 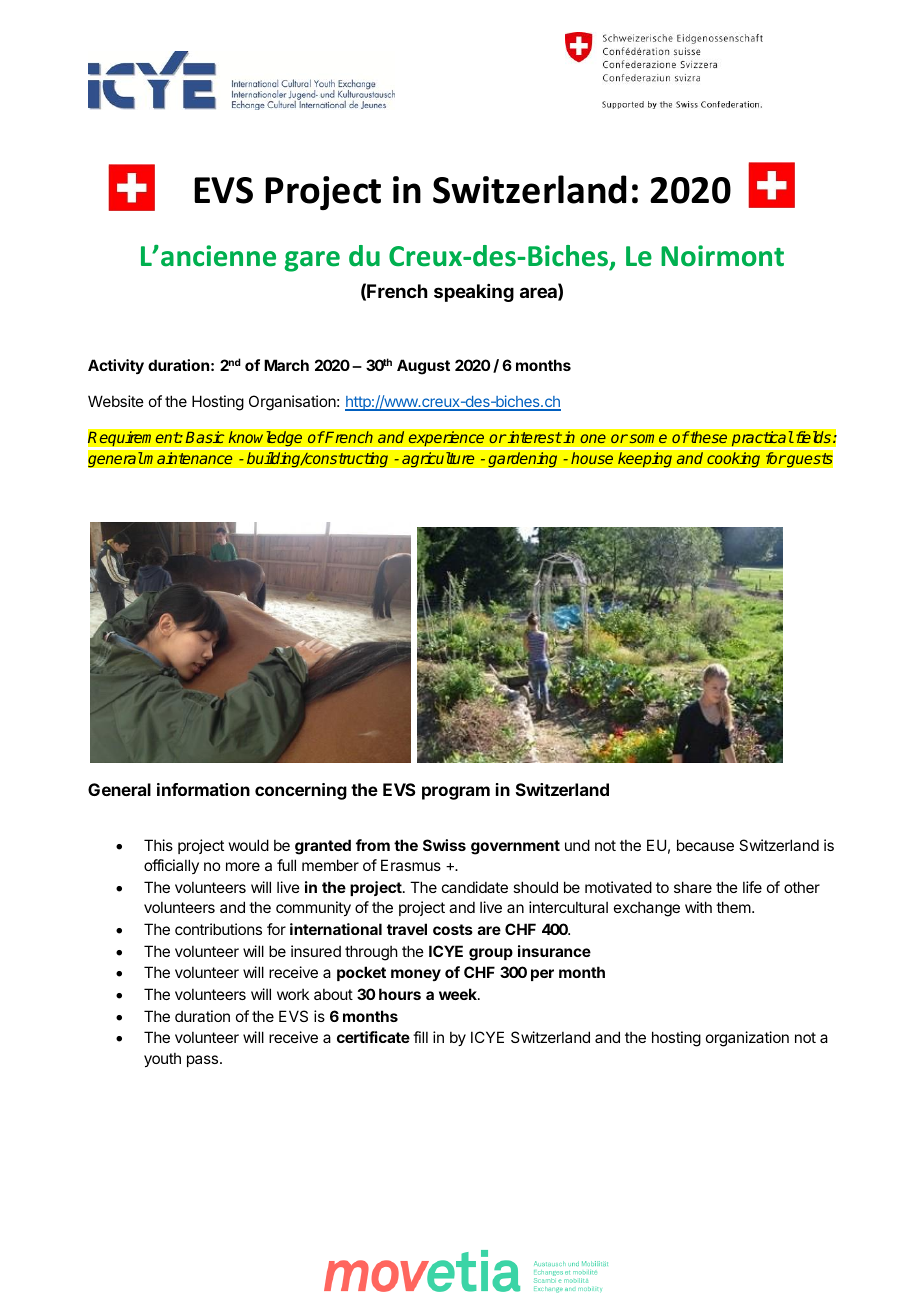 What do you see at coordinates (539, 294) in the screenshot?
I see `area` at bounding box center [539, 294].
